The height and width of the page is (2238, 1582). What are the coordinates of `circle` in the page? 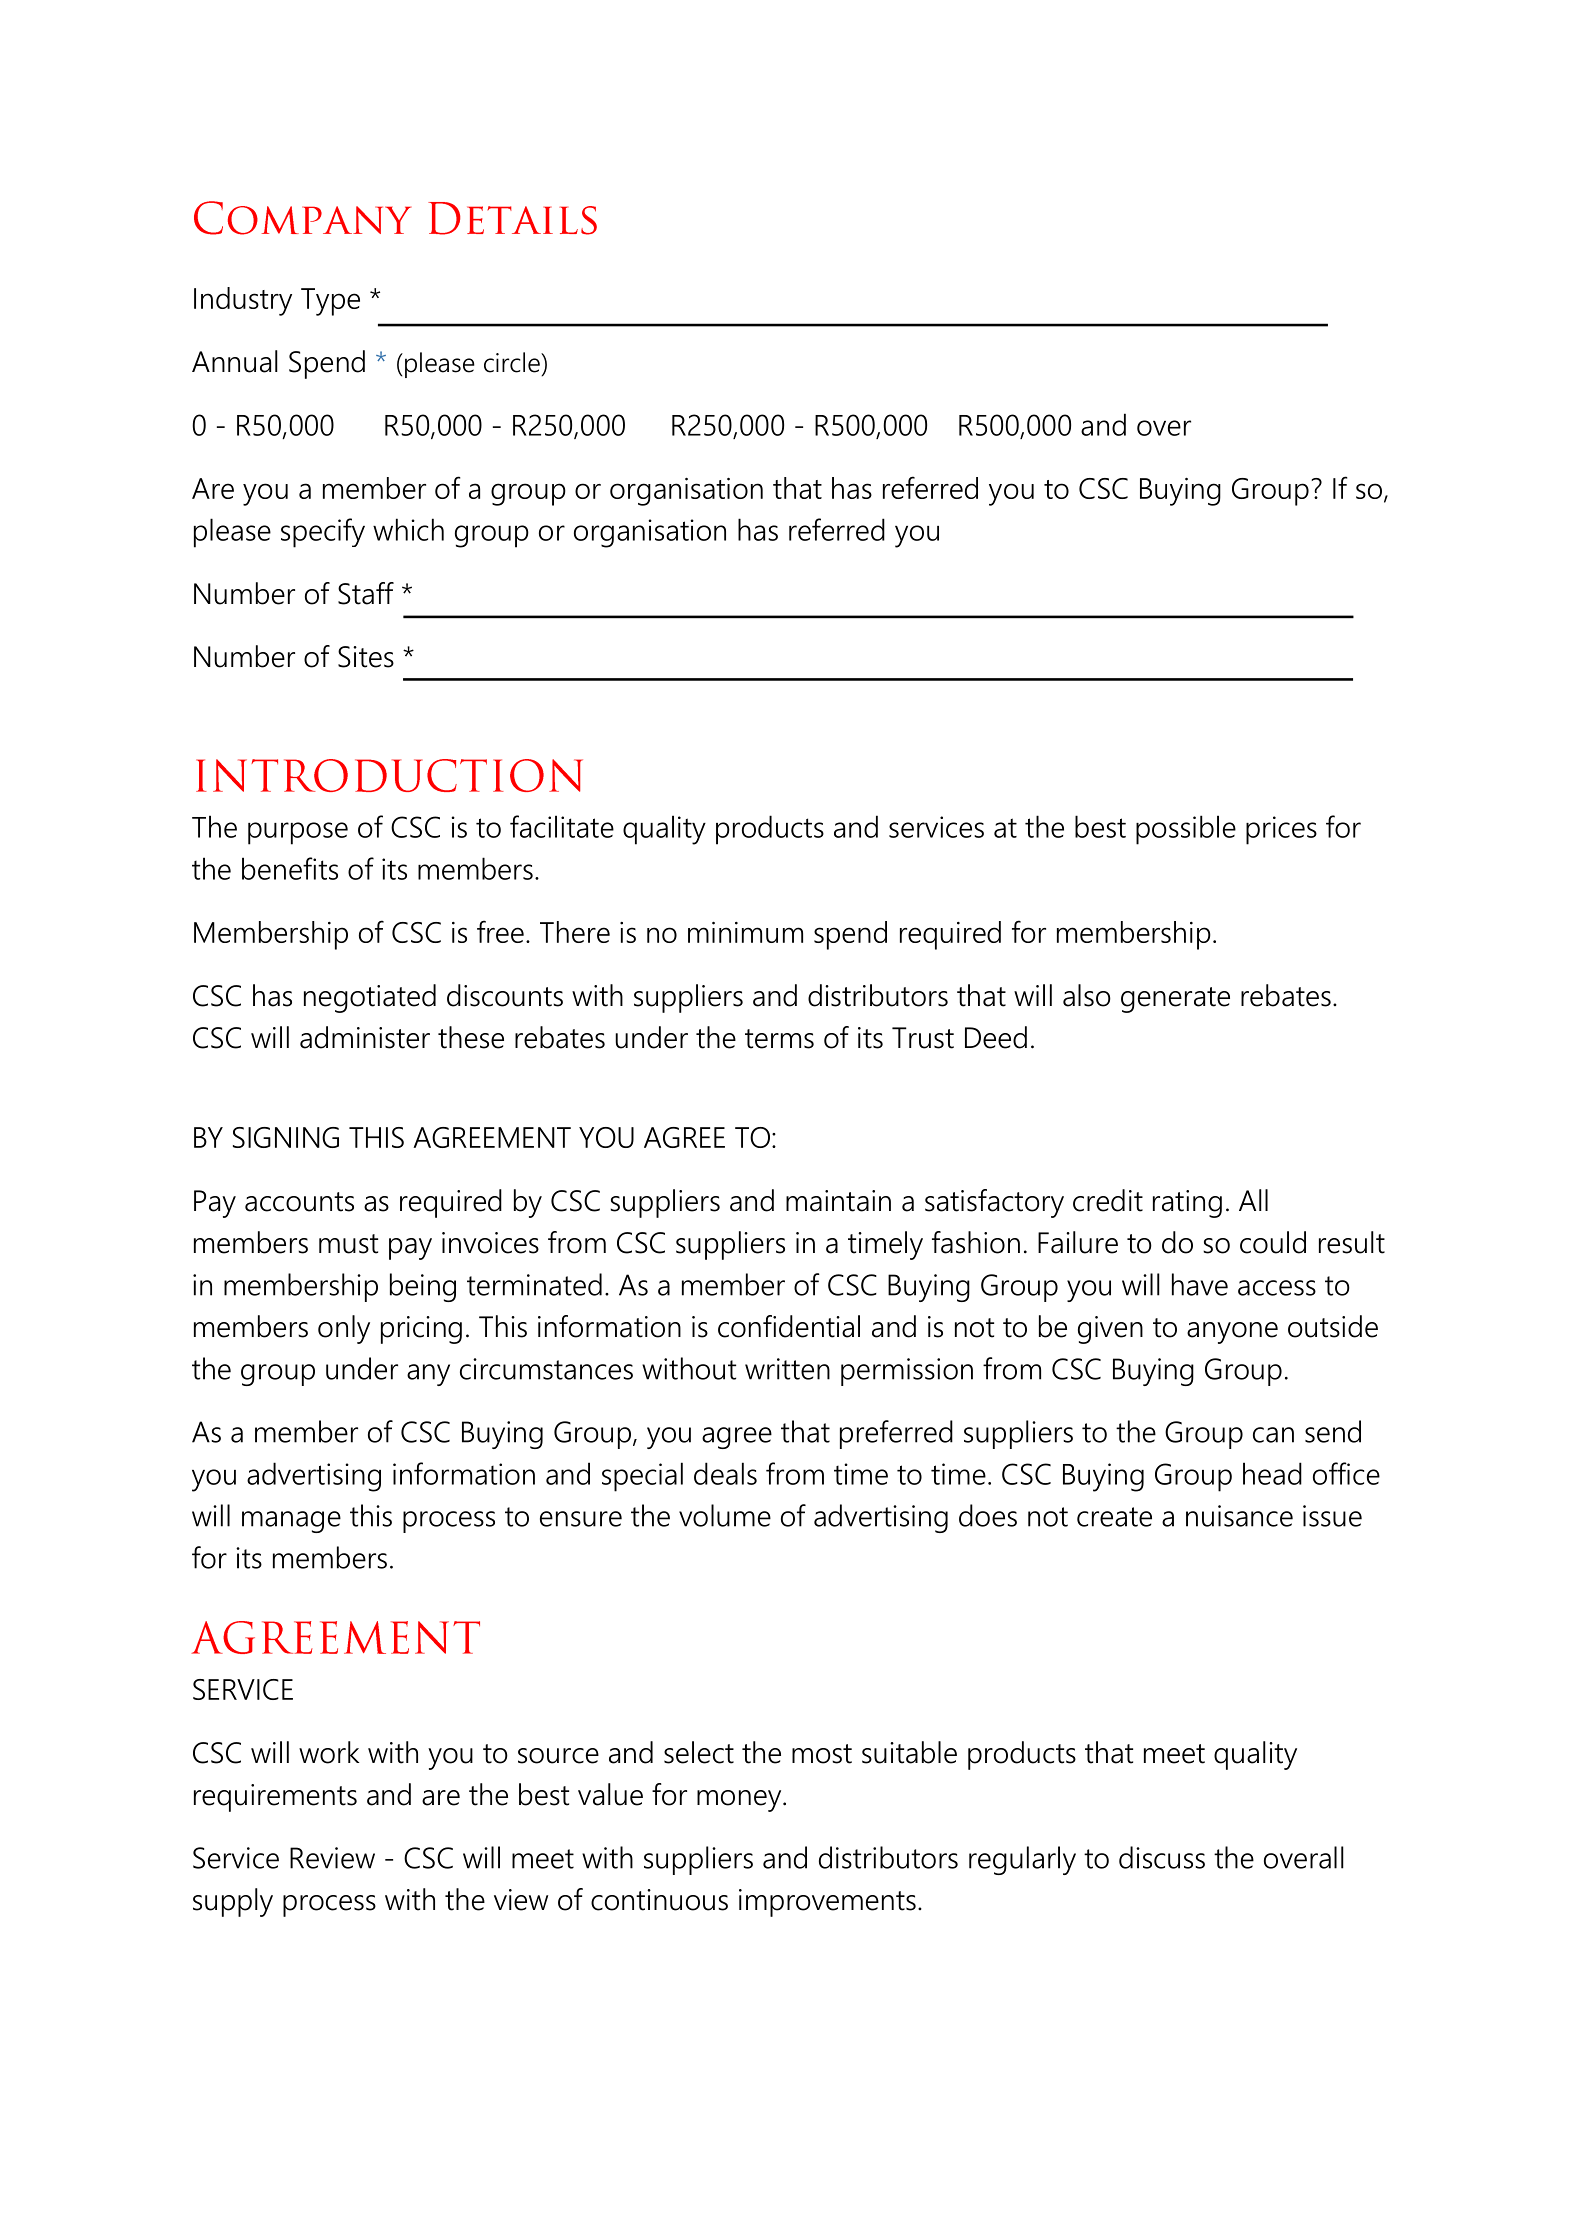 It's located at (513, 362).
